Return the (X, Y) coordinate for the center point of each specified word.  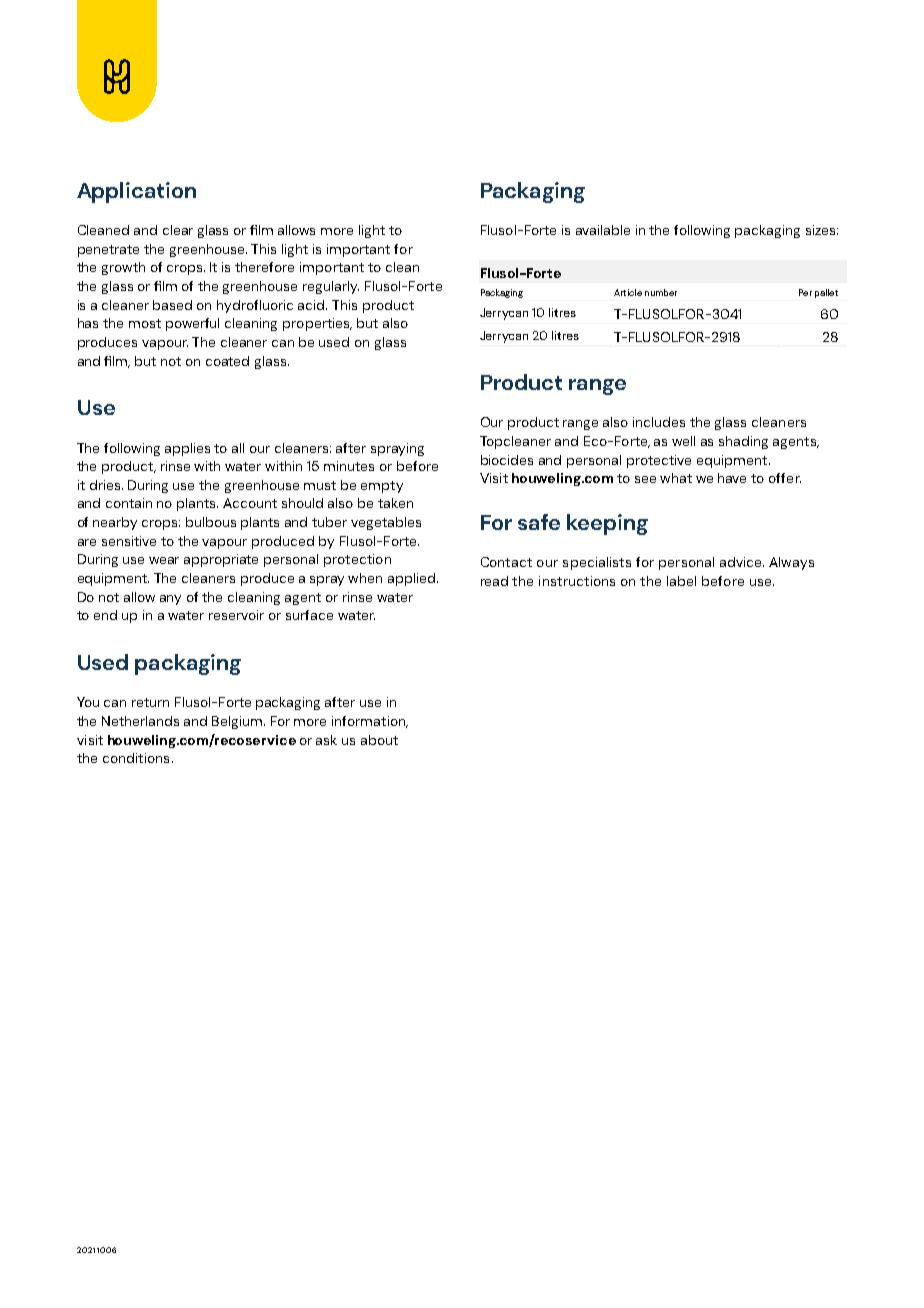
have (732, 478)
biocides (507, 460)
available (603, 230)
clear (178, 230)
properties (317, 324)
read (494, 581)
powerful (192, 324)
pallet (826, 293)
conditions (136, 758)
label (681, 581)
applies (187, 449)
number (661, 292)
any (170, 600)
